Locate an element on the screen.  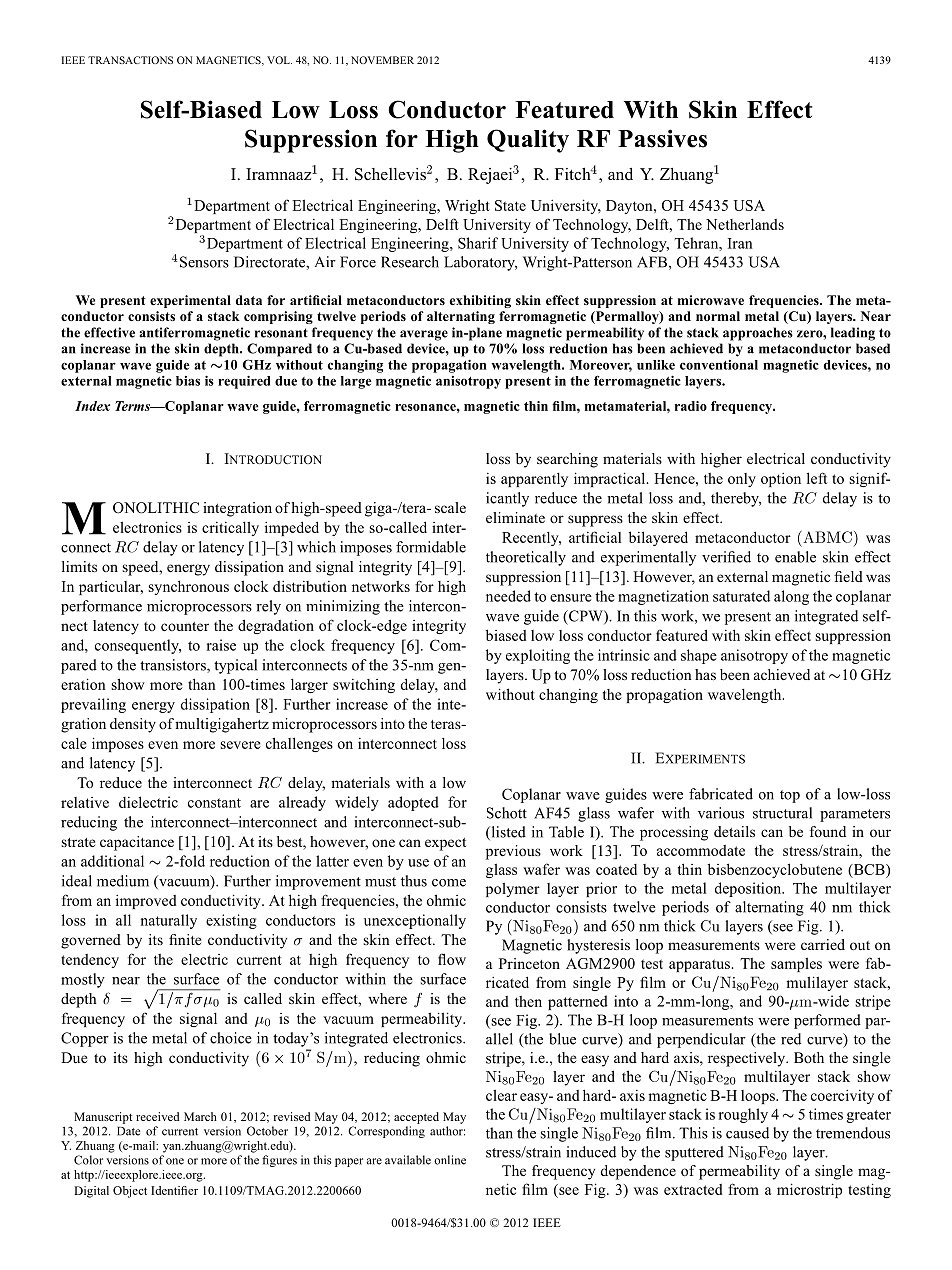
apparently is located at coordinates (534, 480).
